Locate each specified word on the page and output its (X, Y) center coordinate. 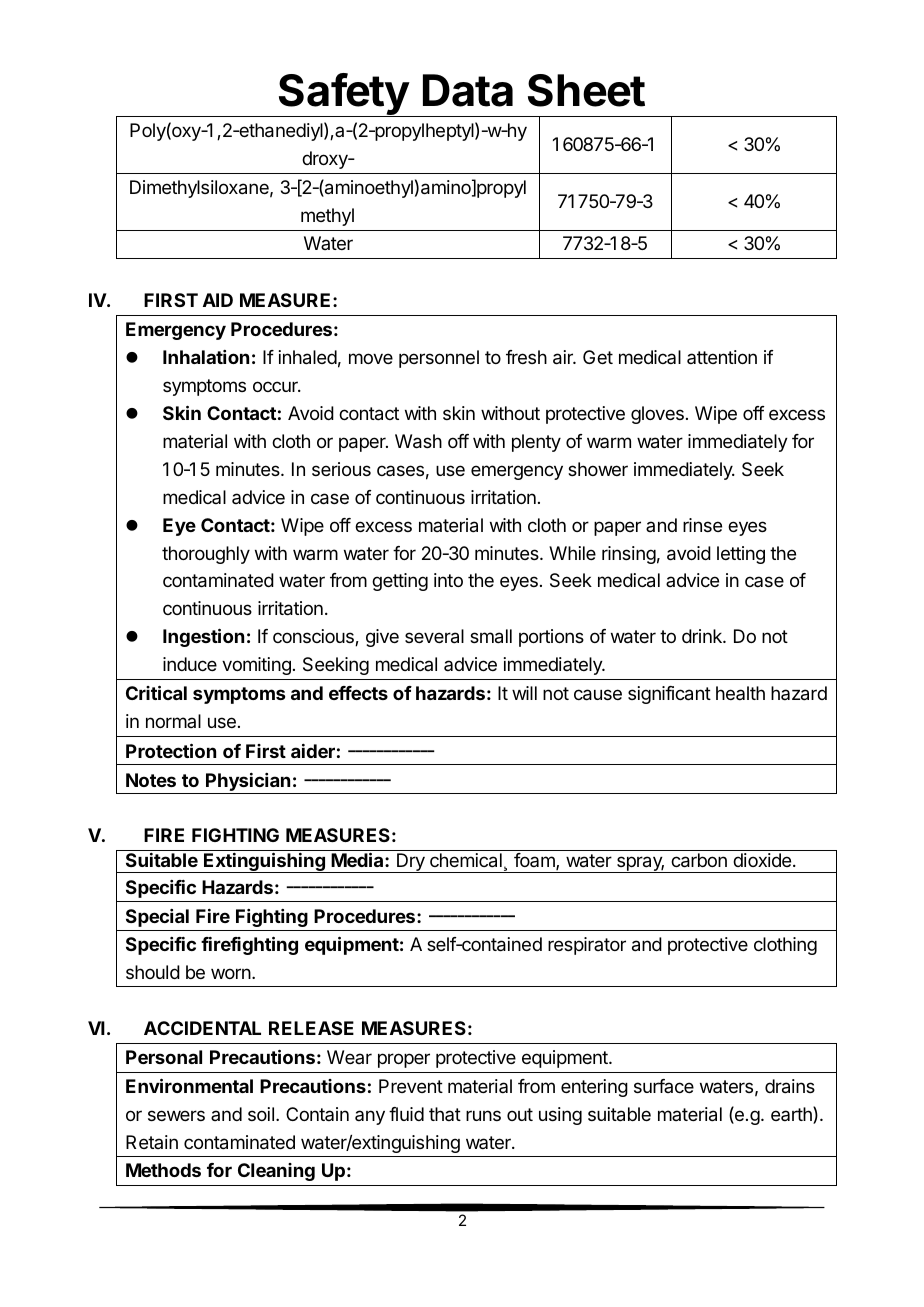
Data (468, 90)
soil (261, 1114)
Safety (343, 95)
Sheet (586, 90)
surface (664, 1086)
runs (483, 1115)
